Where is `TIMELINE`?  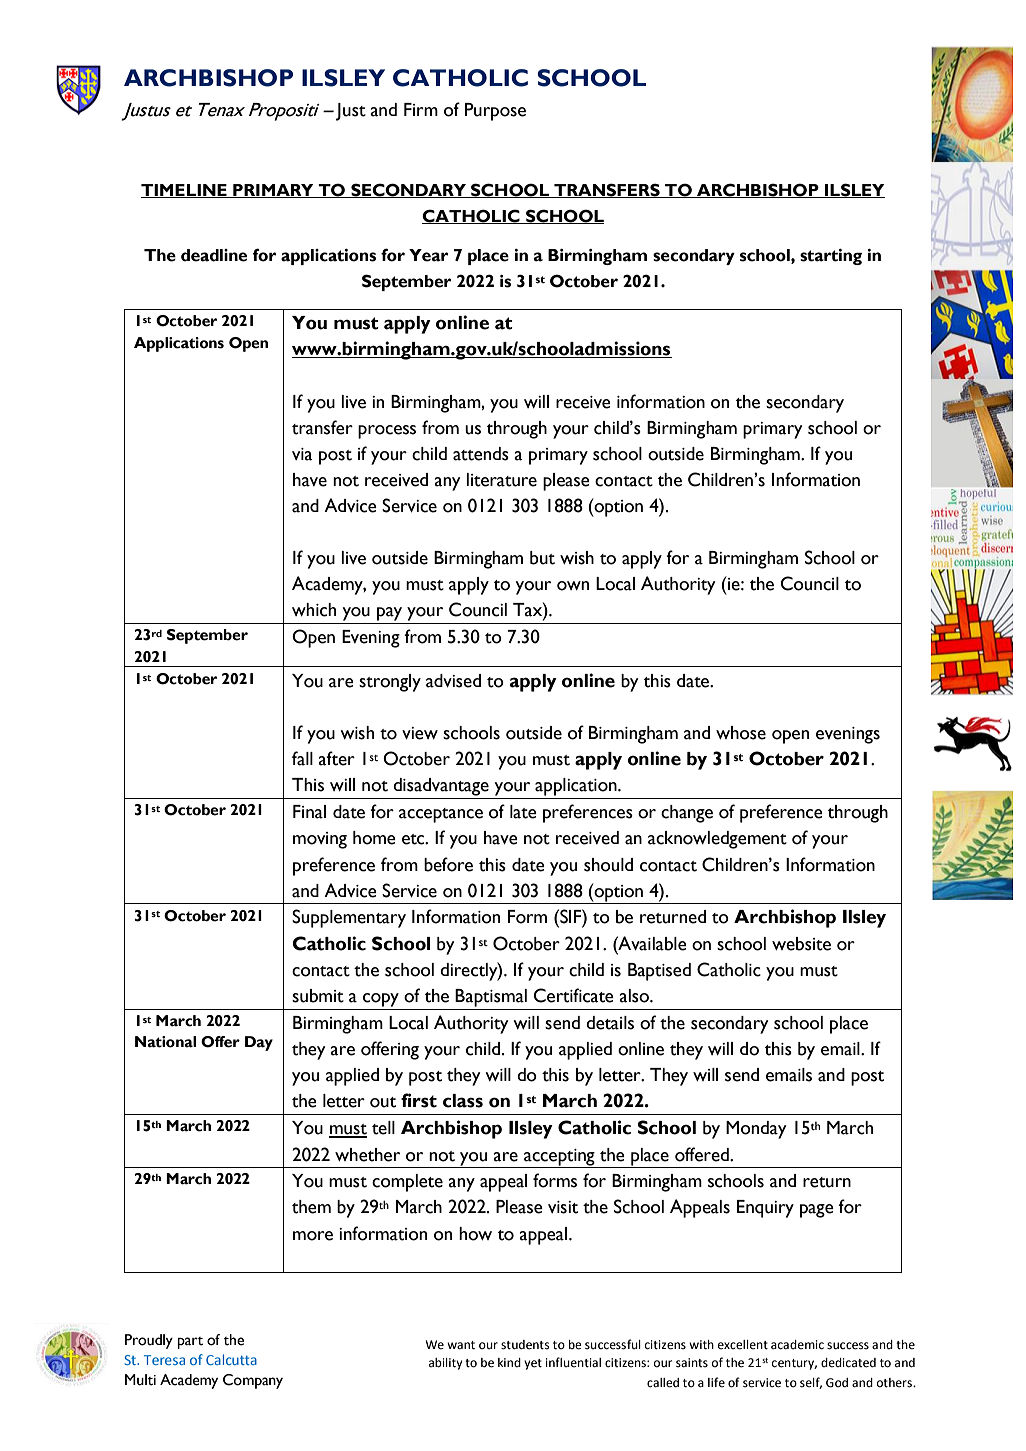 TIMELINE is located at coordinates (185, 191).
